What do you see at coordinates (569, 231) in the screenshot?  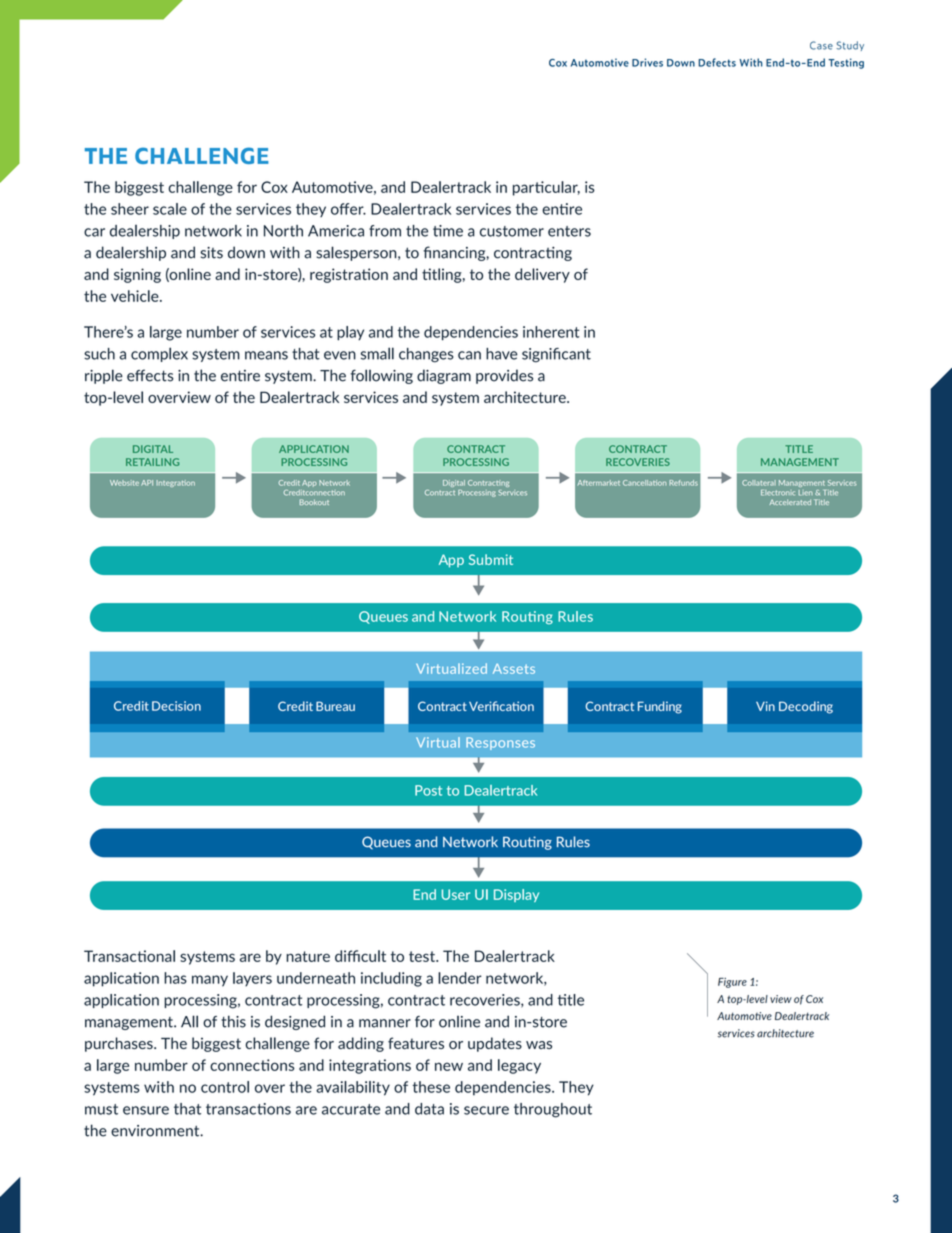 I see `enters` at bounding box center [569, 231].
